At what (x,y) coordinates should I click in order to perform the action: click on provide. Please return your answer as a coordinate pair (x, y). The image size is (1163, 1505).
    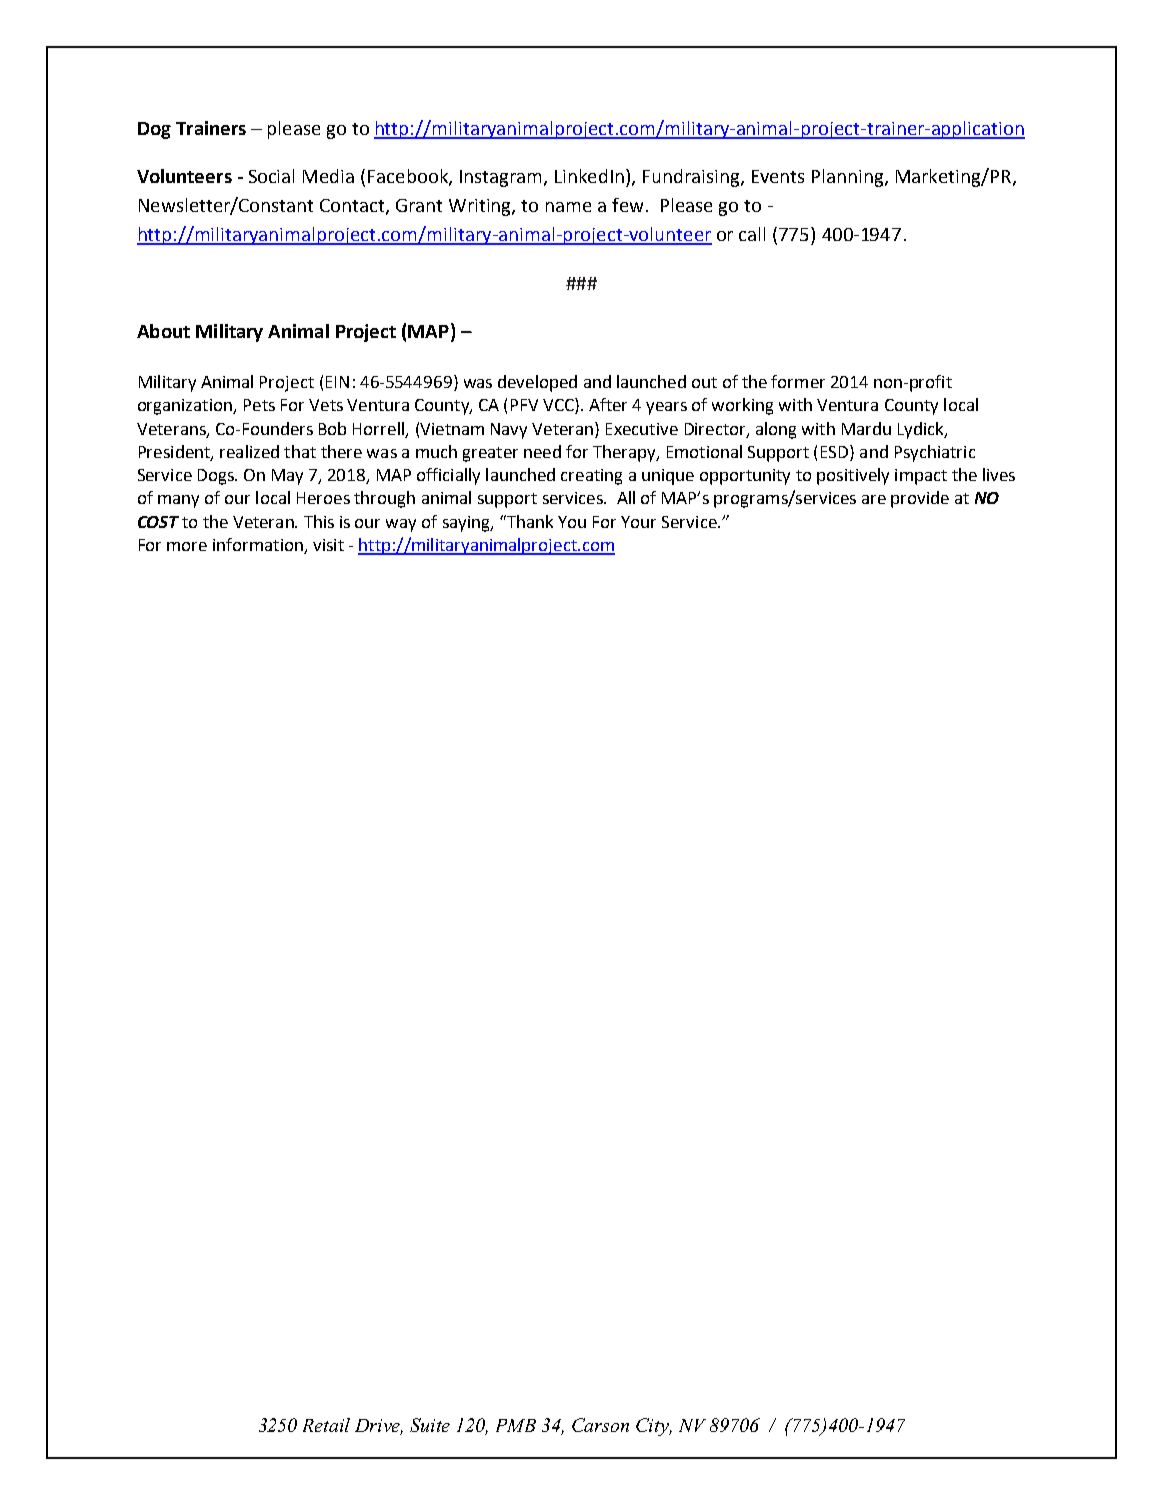
    Looking at the image, I should click on (920, 499).
